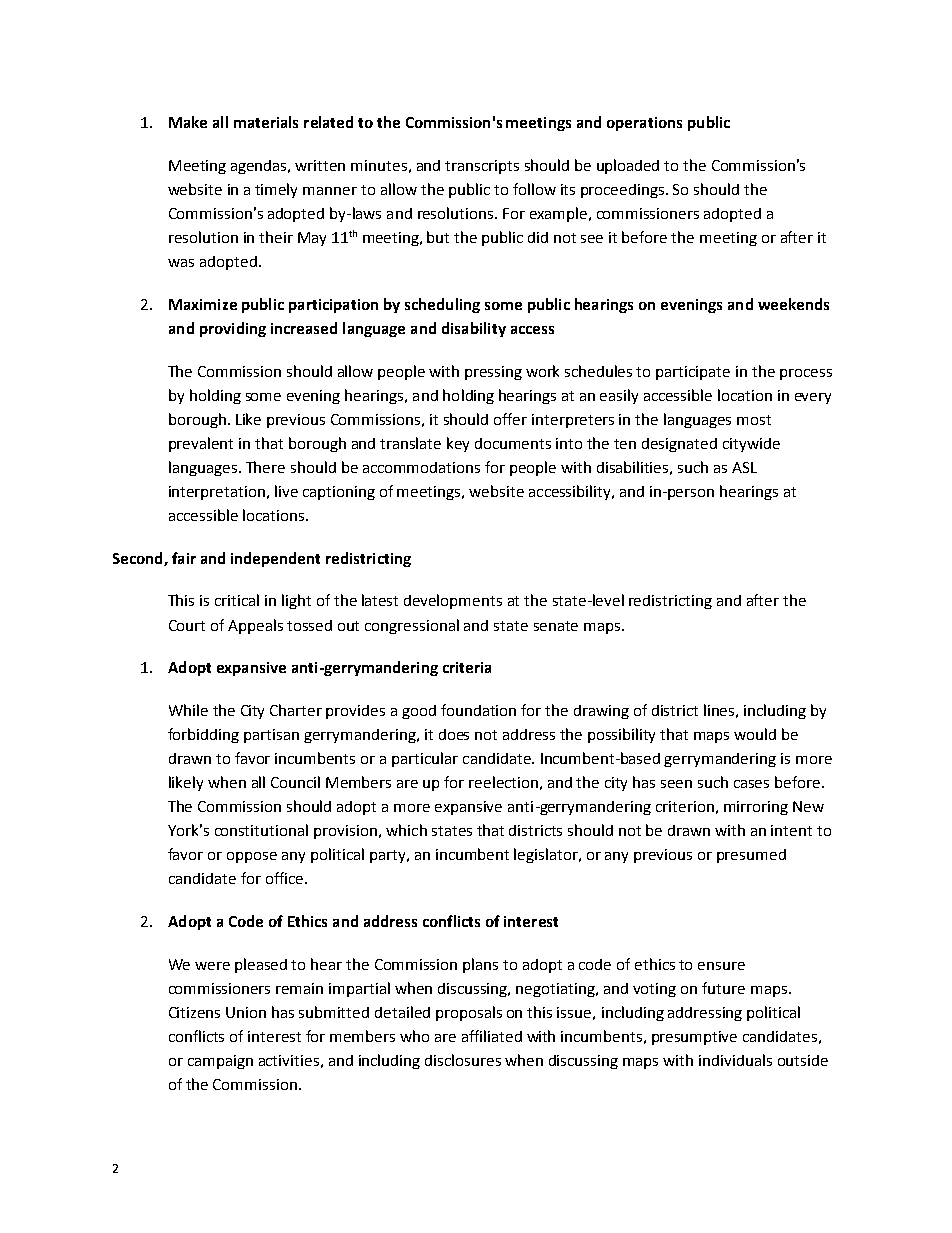 The image size is (952, 1233). Describe the element at coordinates (467, 667) in the screenshot. I see `criteria` at that location.
